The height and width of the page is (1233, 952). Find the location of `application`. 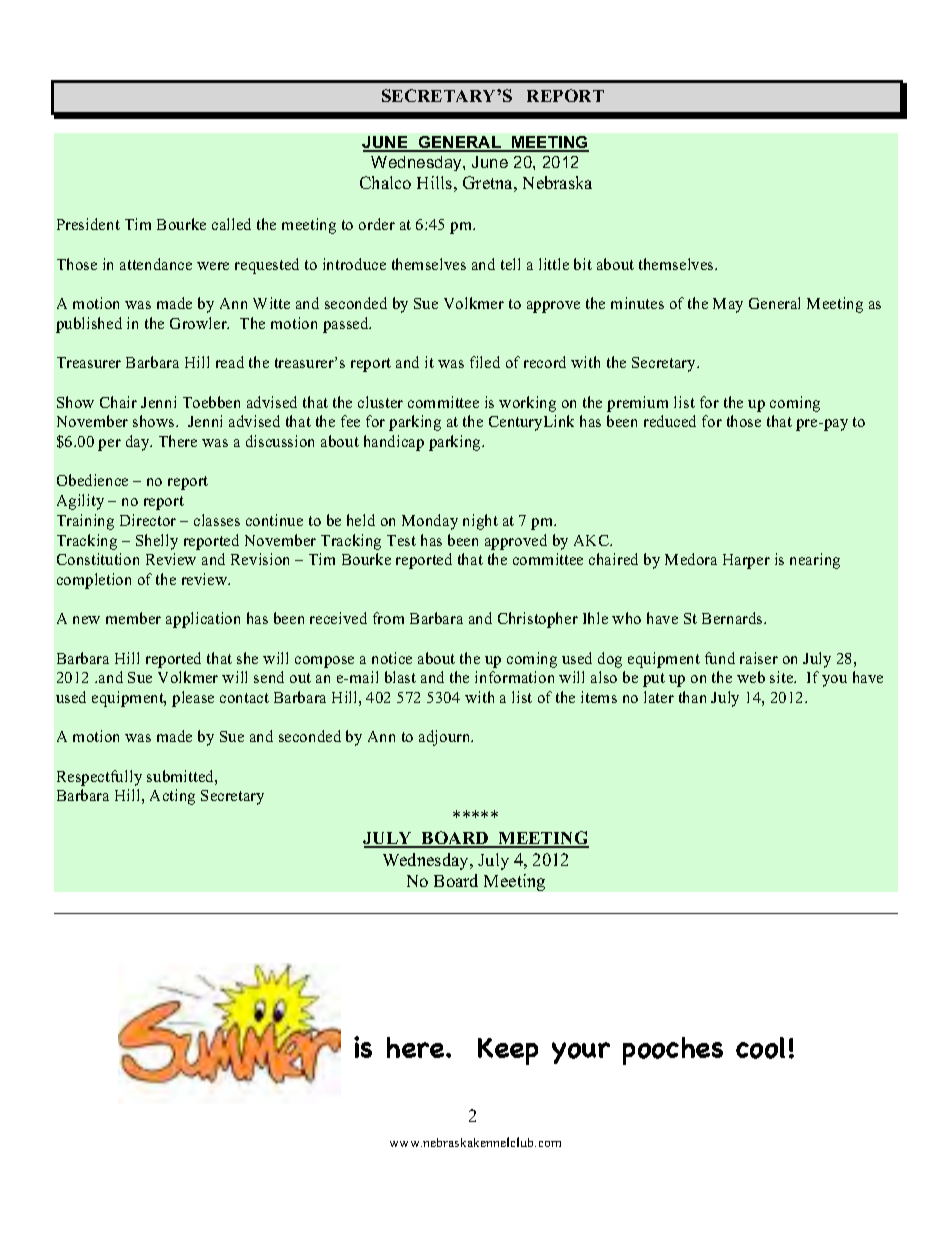

application is located at coordinates (203, 620).
